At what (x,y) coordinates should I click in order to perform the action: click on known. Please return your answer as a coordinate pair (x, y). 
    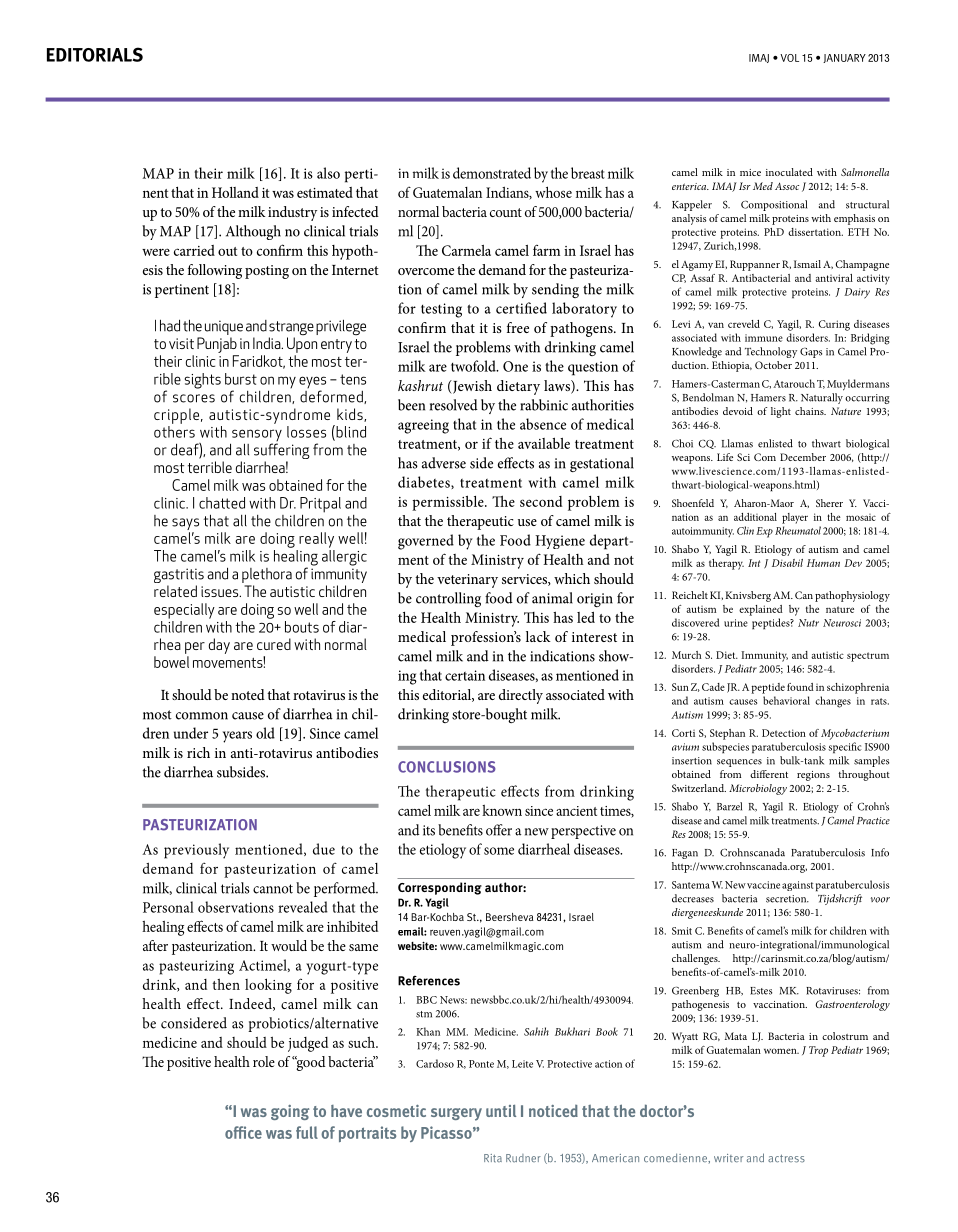
    Looking at the image, I should click on (502, 810).
